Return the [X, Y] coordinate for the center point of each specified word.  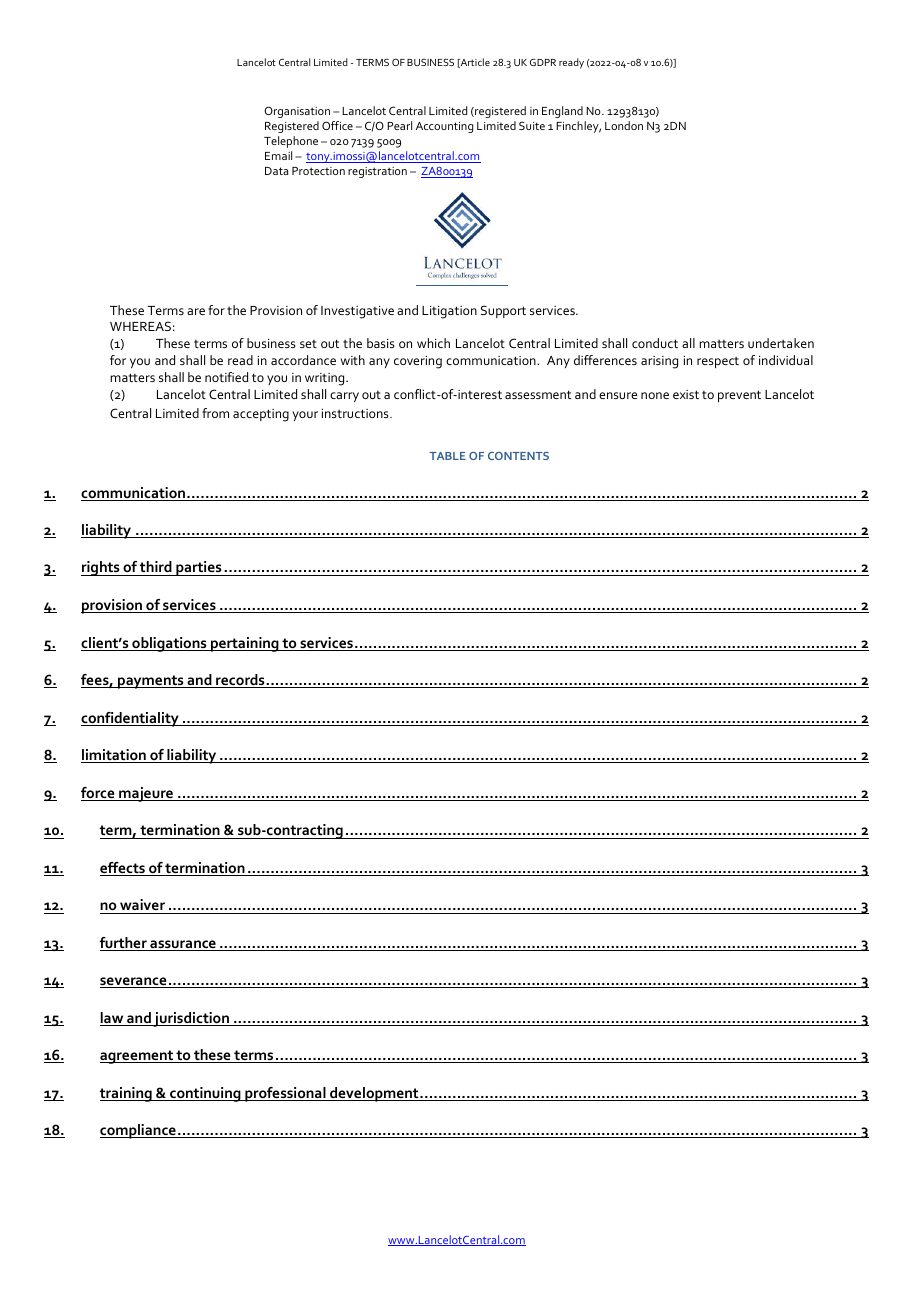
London [624, 125]
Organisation [297, 112]
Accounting [444, 127]
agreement [137, 1057]
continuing [205, 1094]
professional [285, 1094]
